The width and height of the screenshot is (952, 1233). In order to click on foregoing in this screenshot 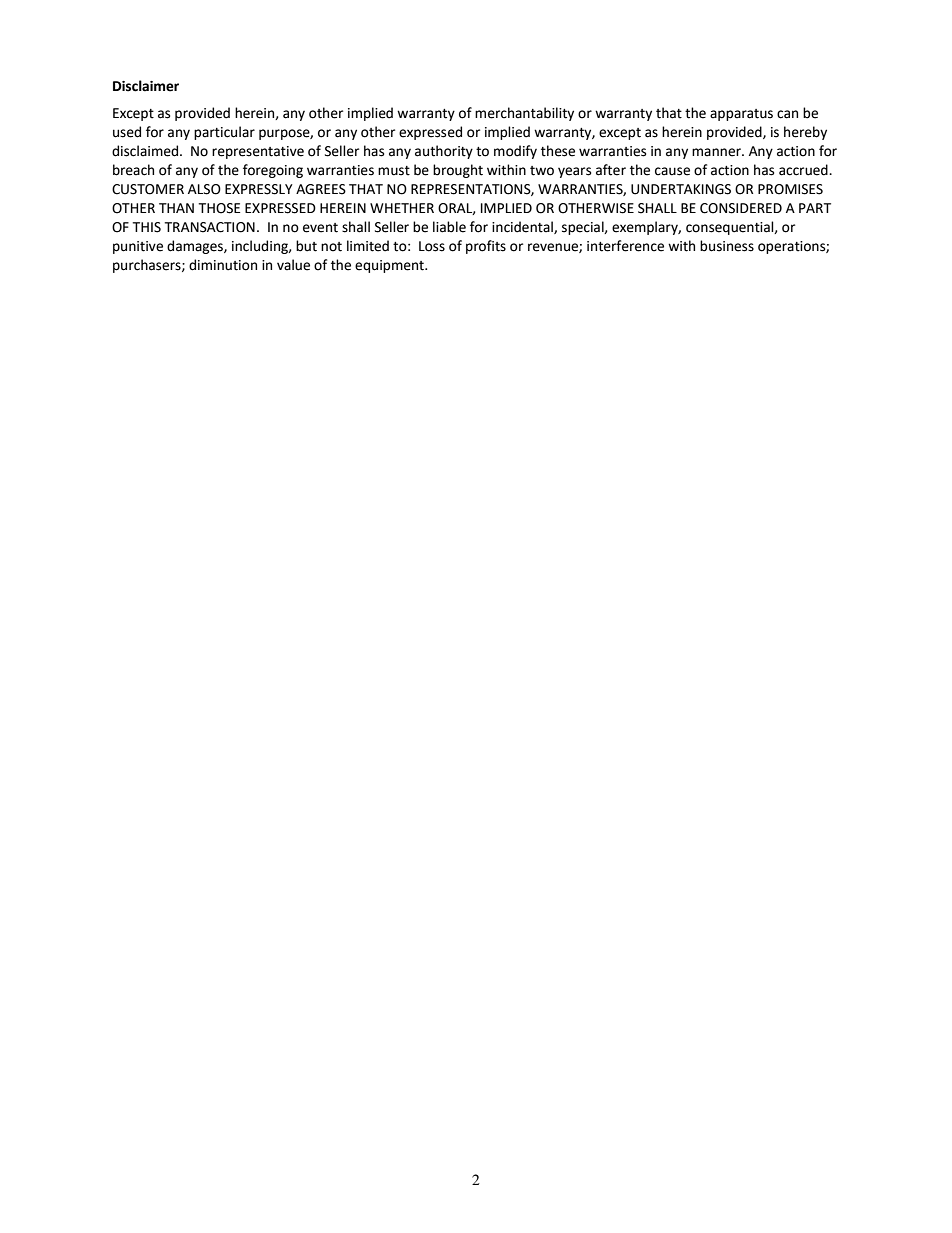, I will do `click(273, 171)`.
